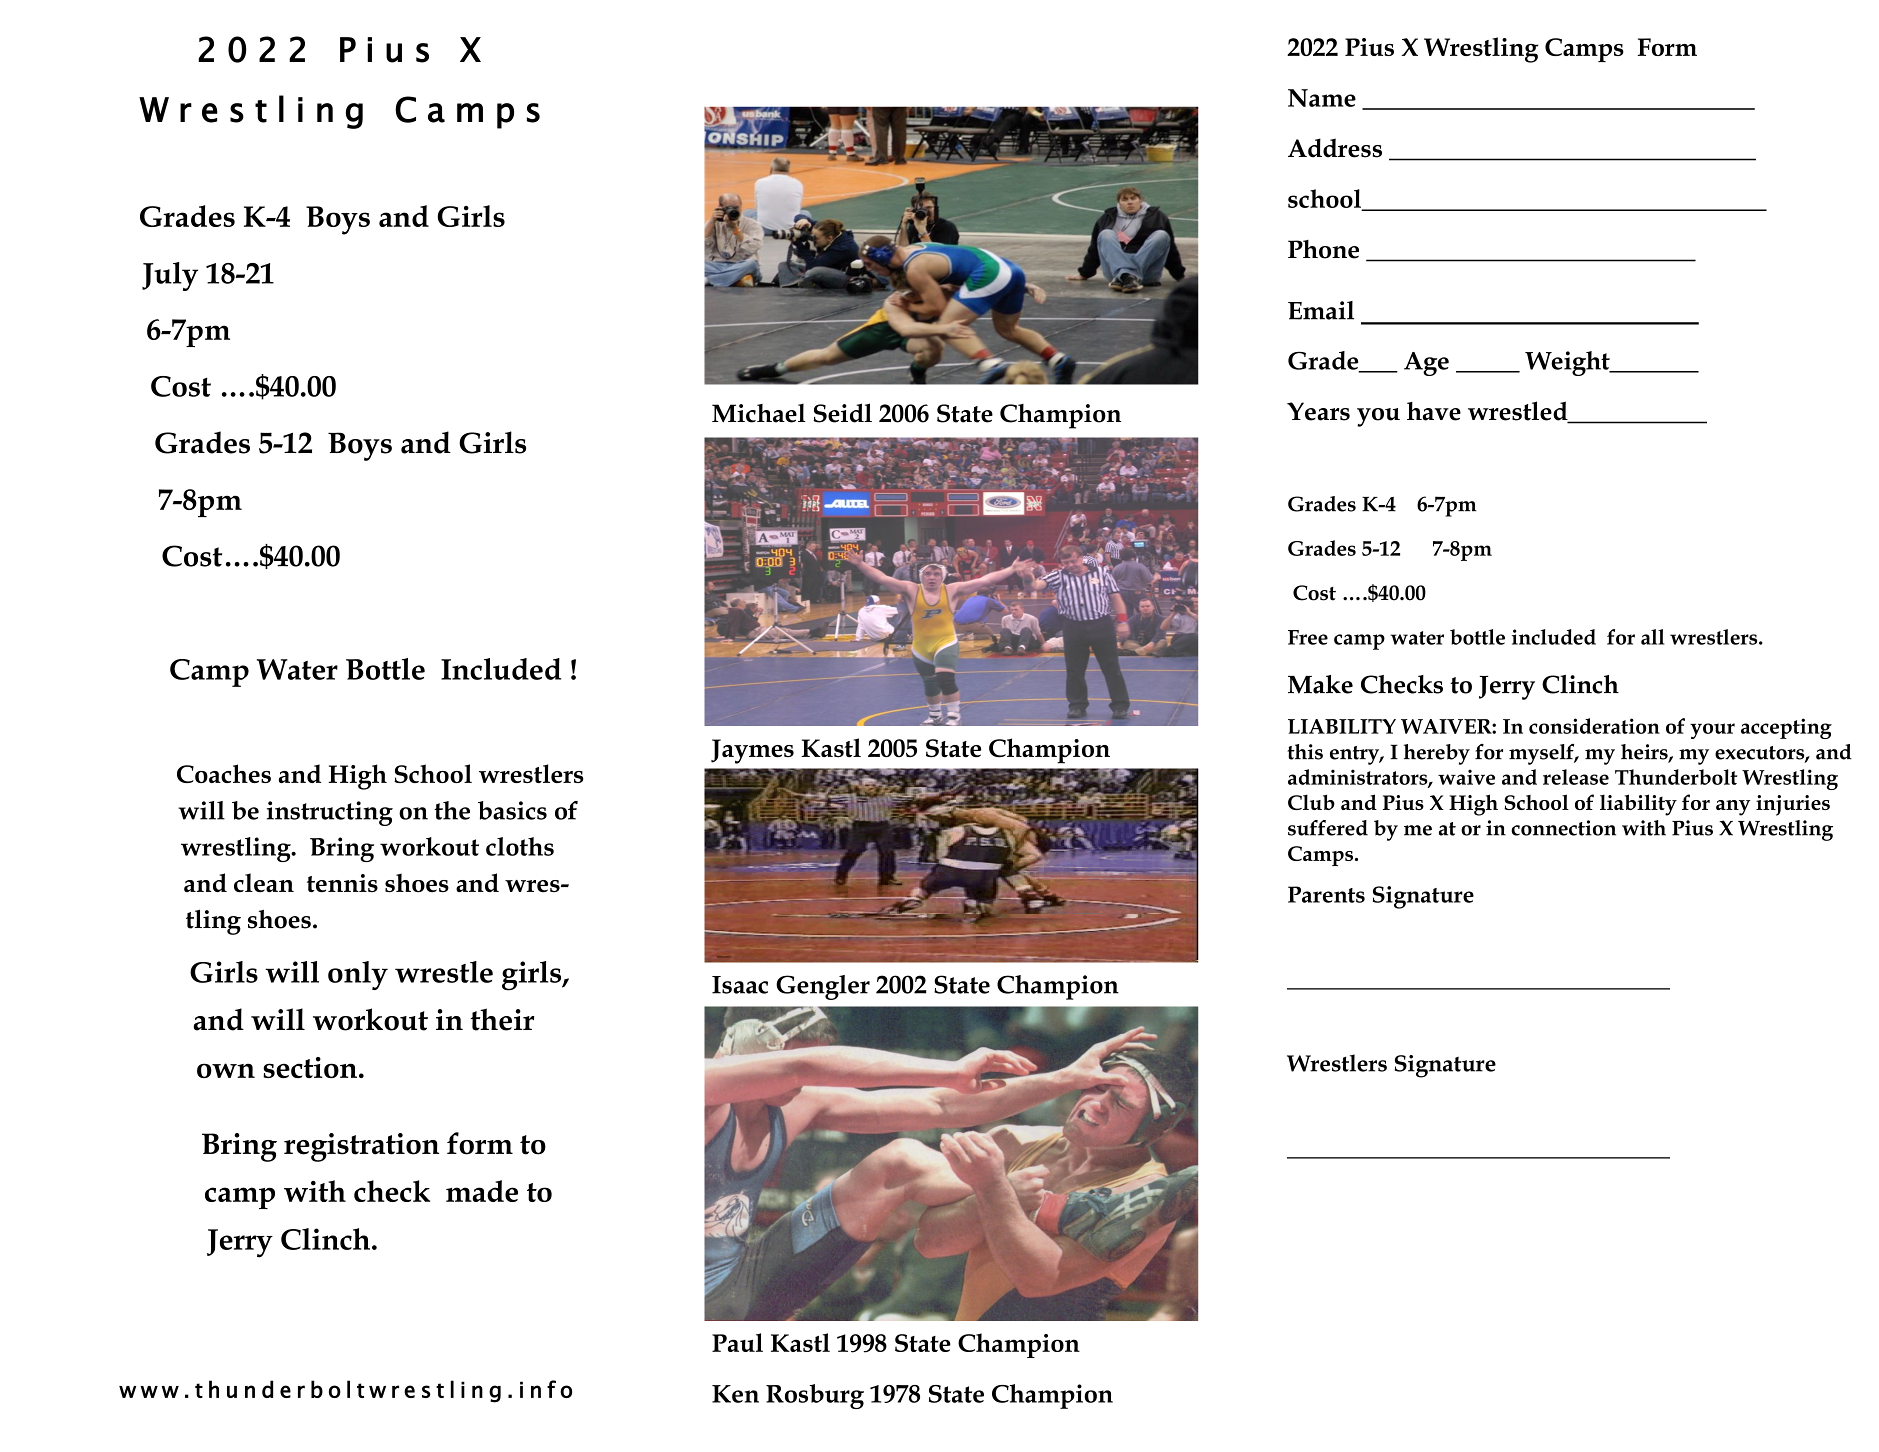 Image resolution: width=1879 pixels, height=1452 pixels. I want to click on consideration, so click(1594, 726).
